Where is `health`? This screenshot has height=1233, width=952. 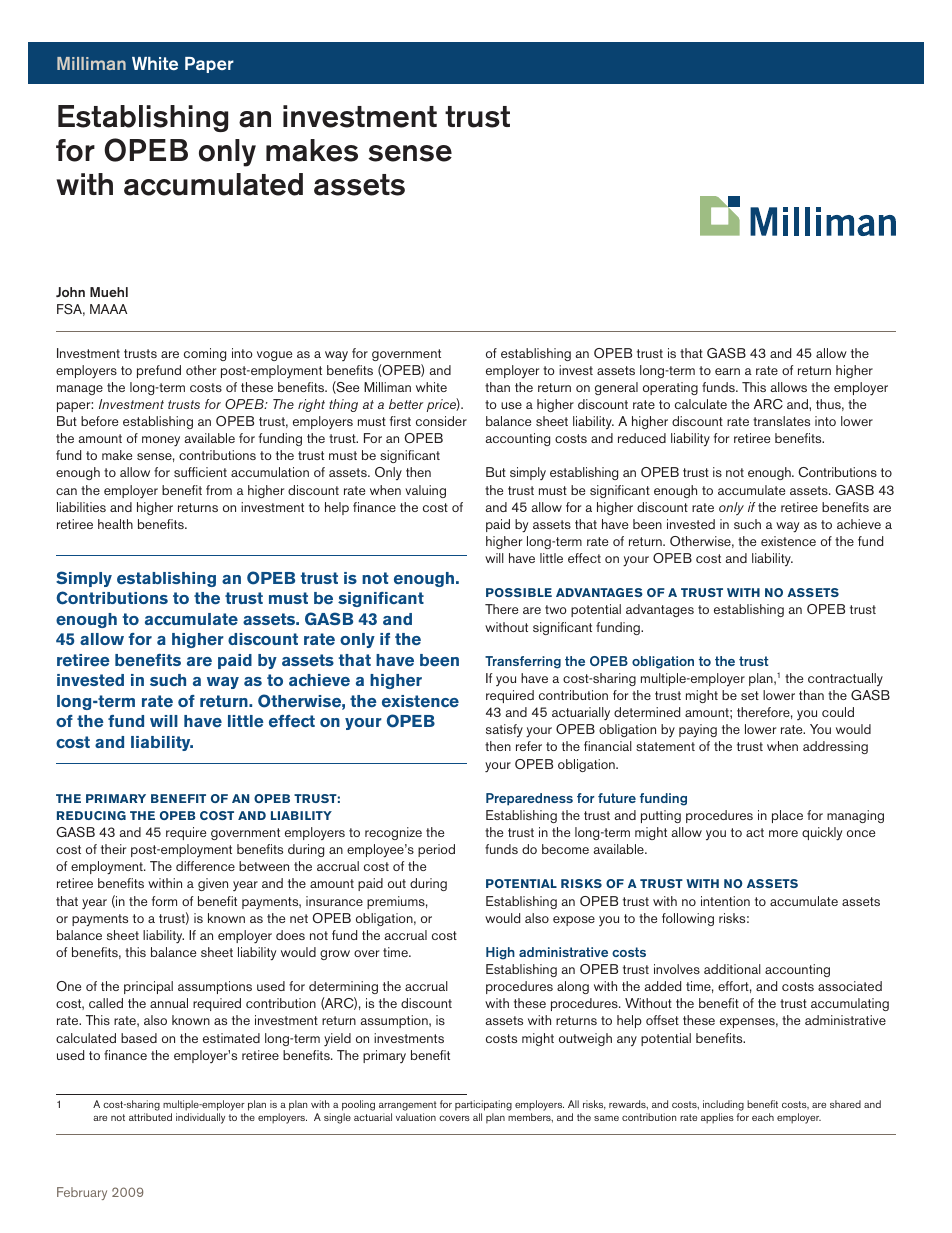
health is located at coordinates (115, 524).
